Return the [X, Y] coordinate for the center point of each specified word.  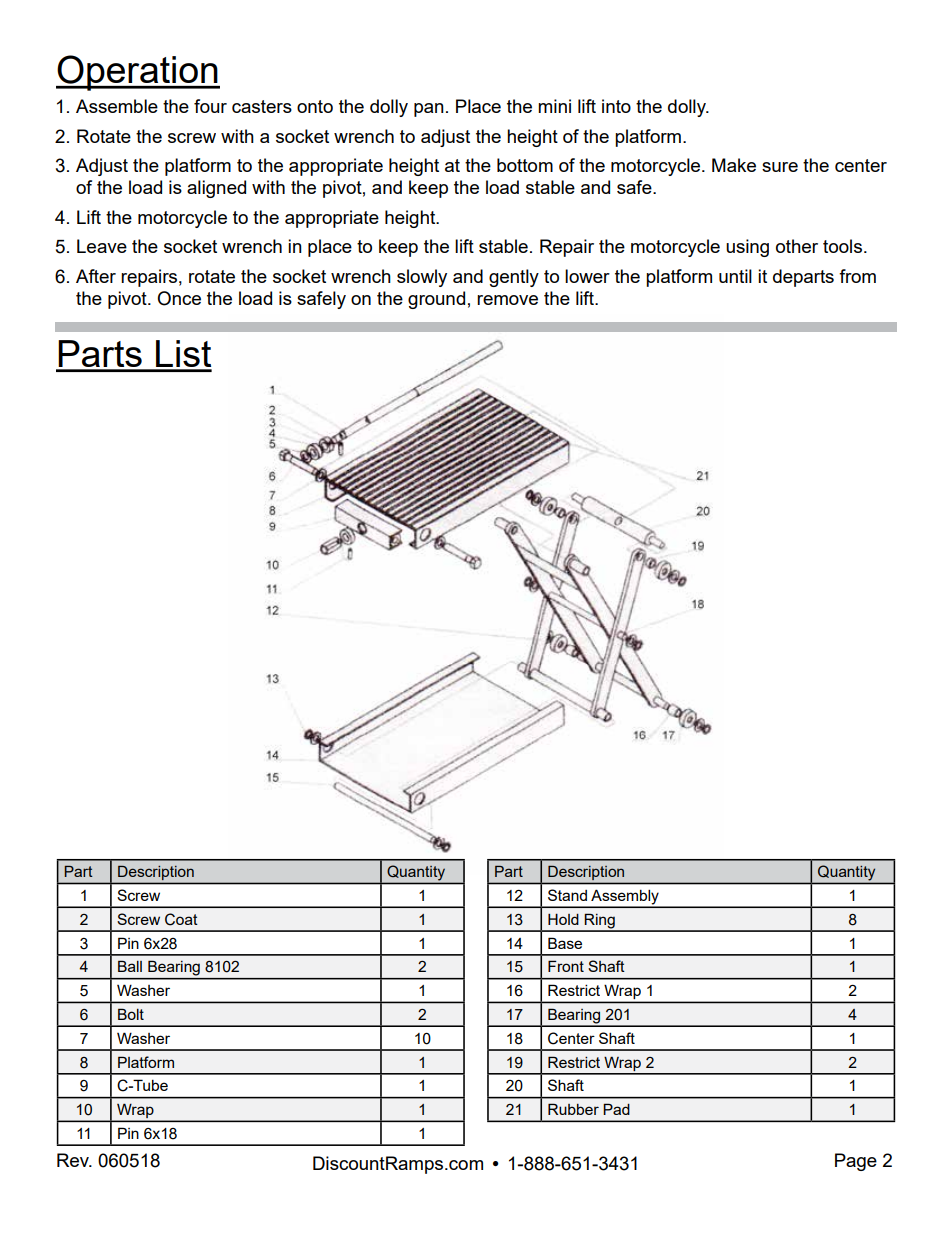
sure [780, 167]
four [210, 106]
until [735, 276]
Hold [563, 919]
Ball [130, 966]
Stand [567, 895]
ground [436, 300]
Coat [181, 919]
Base [565, 943]
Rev [74, 1160]
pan [429, 110]
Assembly [625, 898]
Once [179, 298]
